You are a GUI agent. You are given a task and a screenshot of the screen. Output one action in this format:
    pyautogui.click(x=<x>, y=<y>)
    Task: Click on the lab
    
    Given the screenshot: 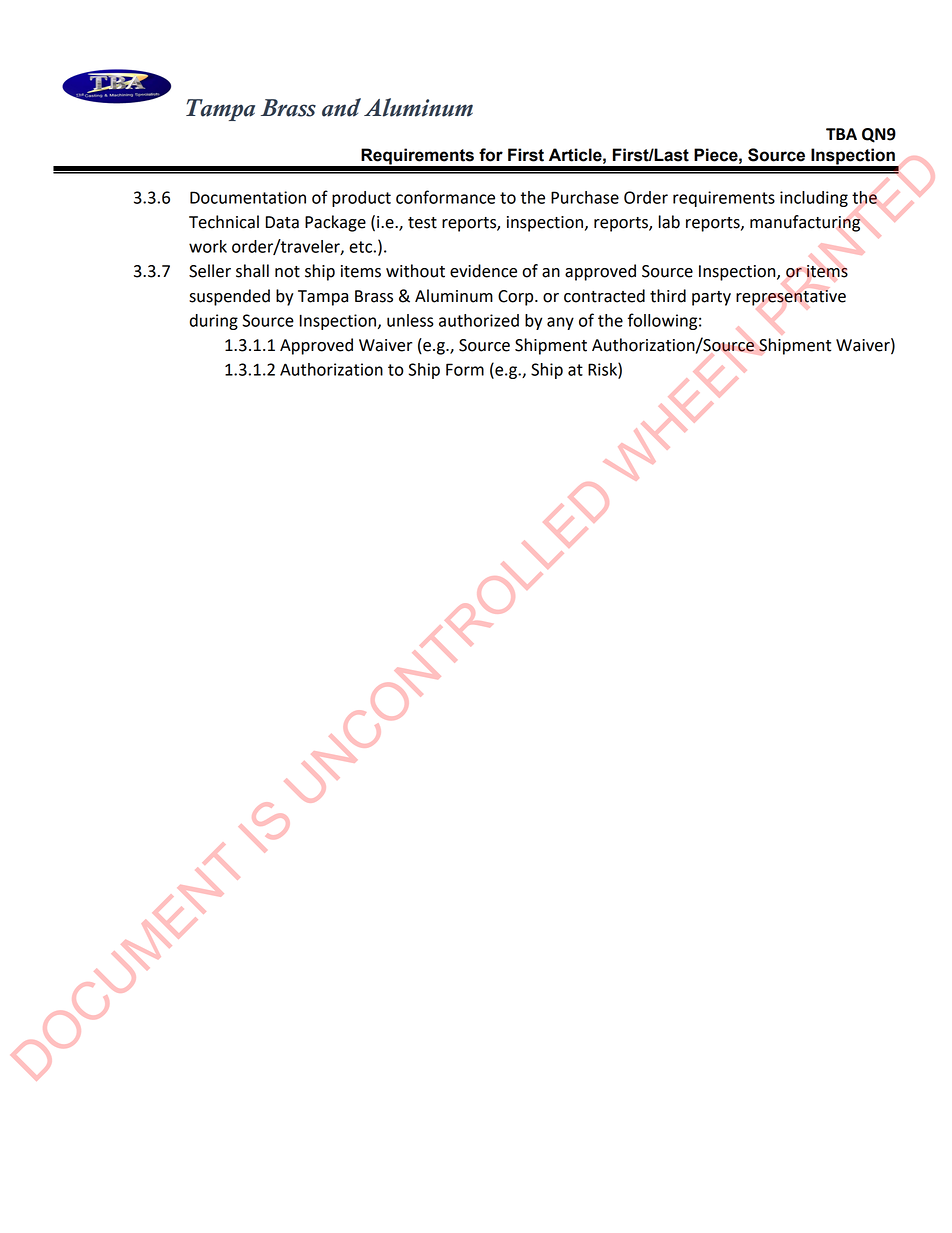 What is the action you would take?
    pyautogui.click(x=669, y=222)
